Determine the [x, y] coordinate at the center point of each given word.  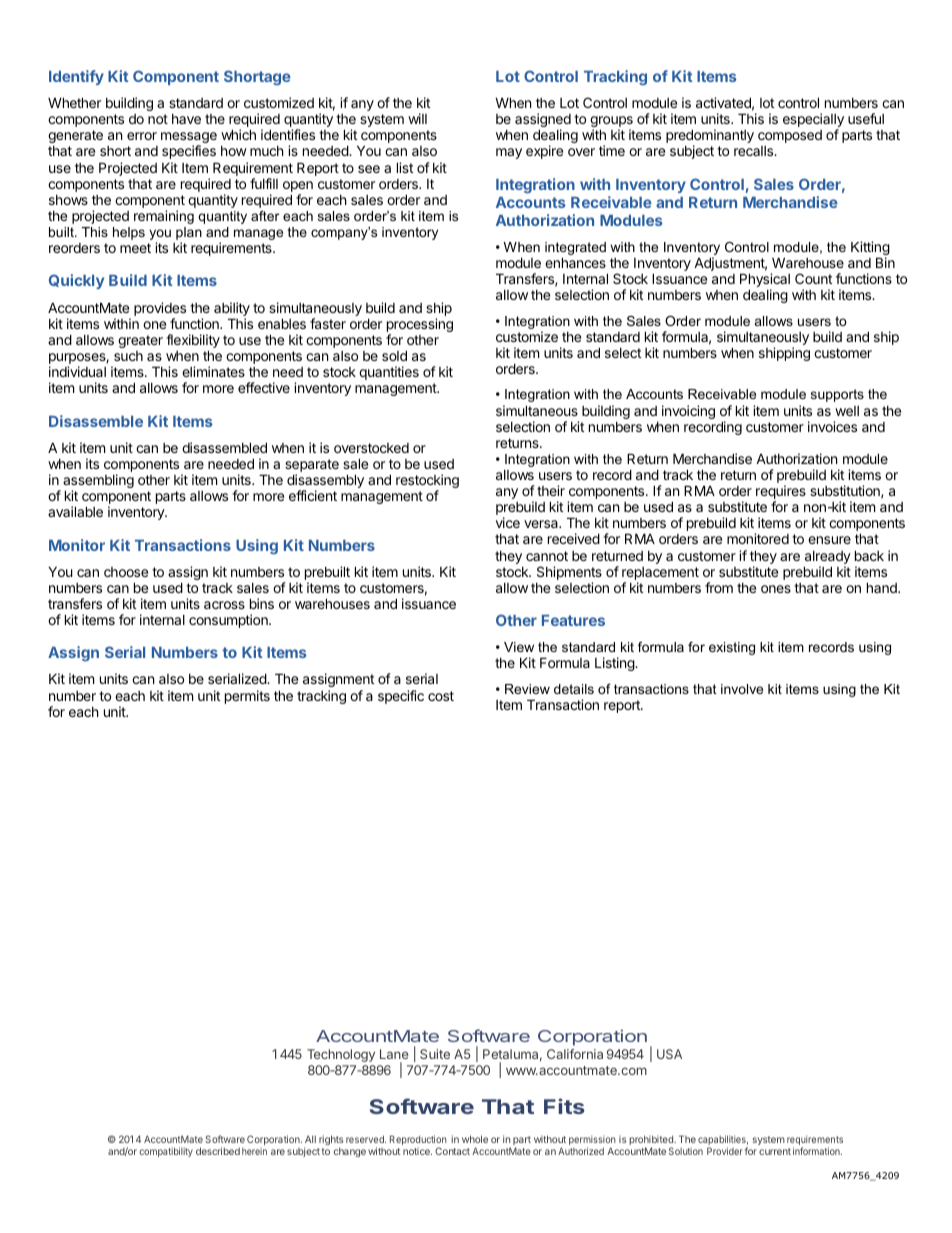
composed [790, 136]
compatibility [166, 1152]
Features [573, 620]
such [128, 356]
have [186, 119]
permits [247, 697]
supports [837, 395]
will [417, 118]
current [775, 1151]
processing [420, 326]
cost [441, 696]
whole [475, 1139]
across [224, 605]
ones [776, 589]
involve [742, 689]
